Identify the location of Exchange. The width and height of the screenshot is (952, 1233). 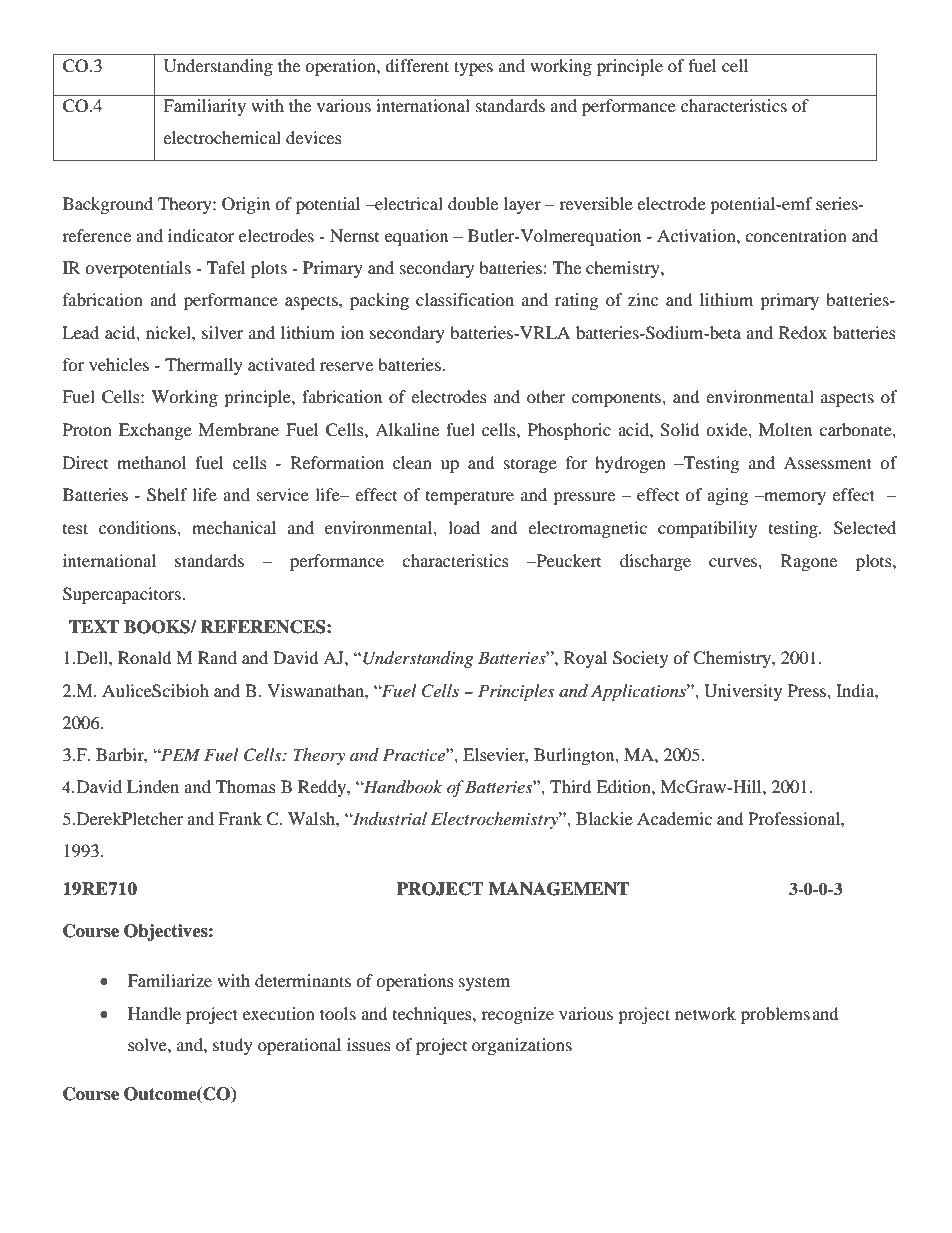
(155, 431).
